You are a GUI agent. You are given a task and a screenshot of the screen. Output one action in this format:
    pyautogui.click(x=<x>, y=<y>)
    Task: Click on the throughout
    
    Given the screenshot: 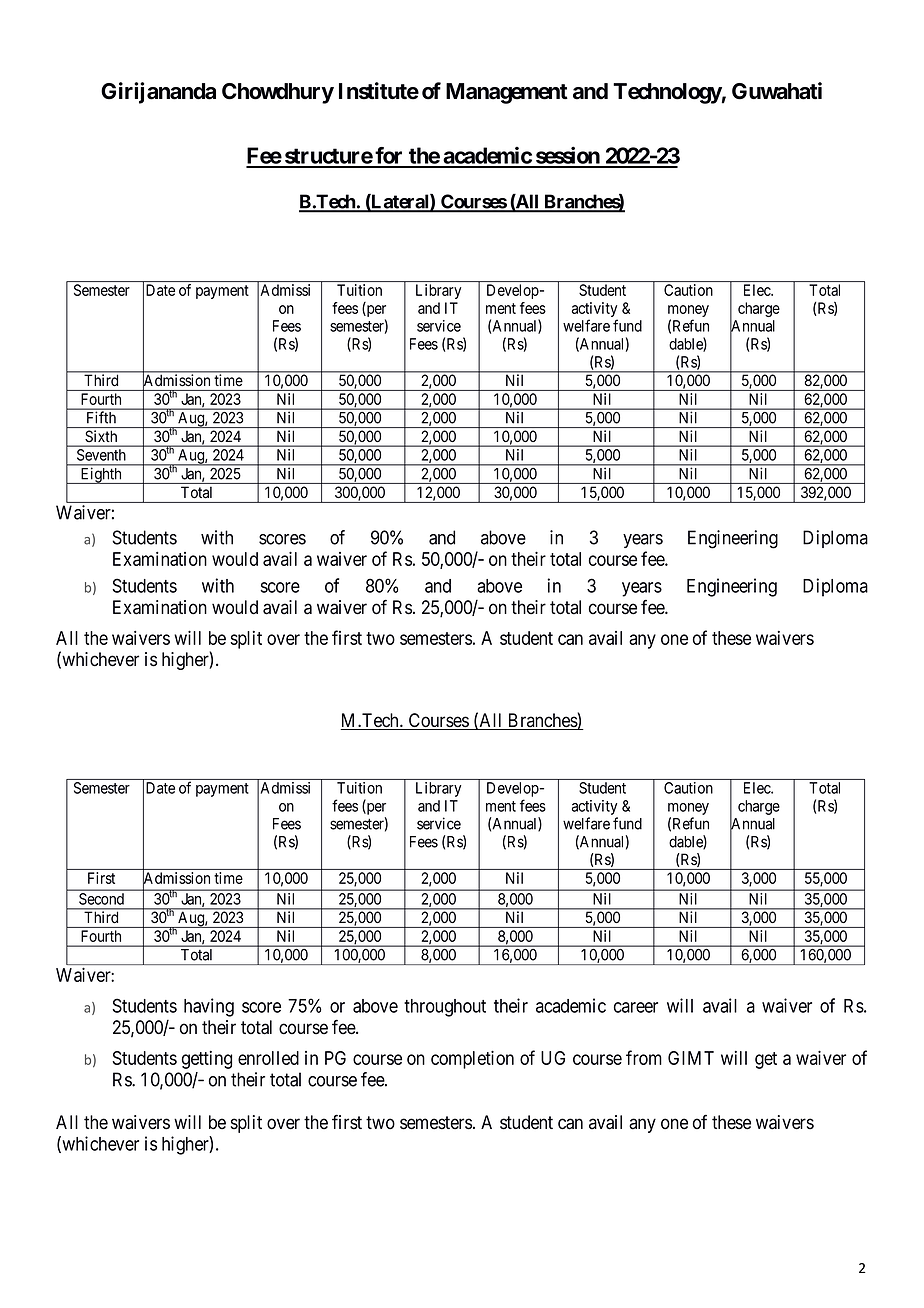 What is the action you would take?
    pyautogui.click(x=445, y=1008)
